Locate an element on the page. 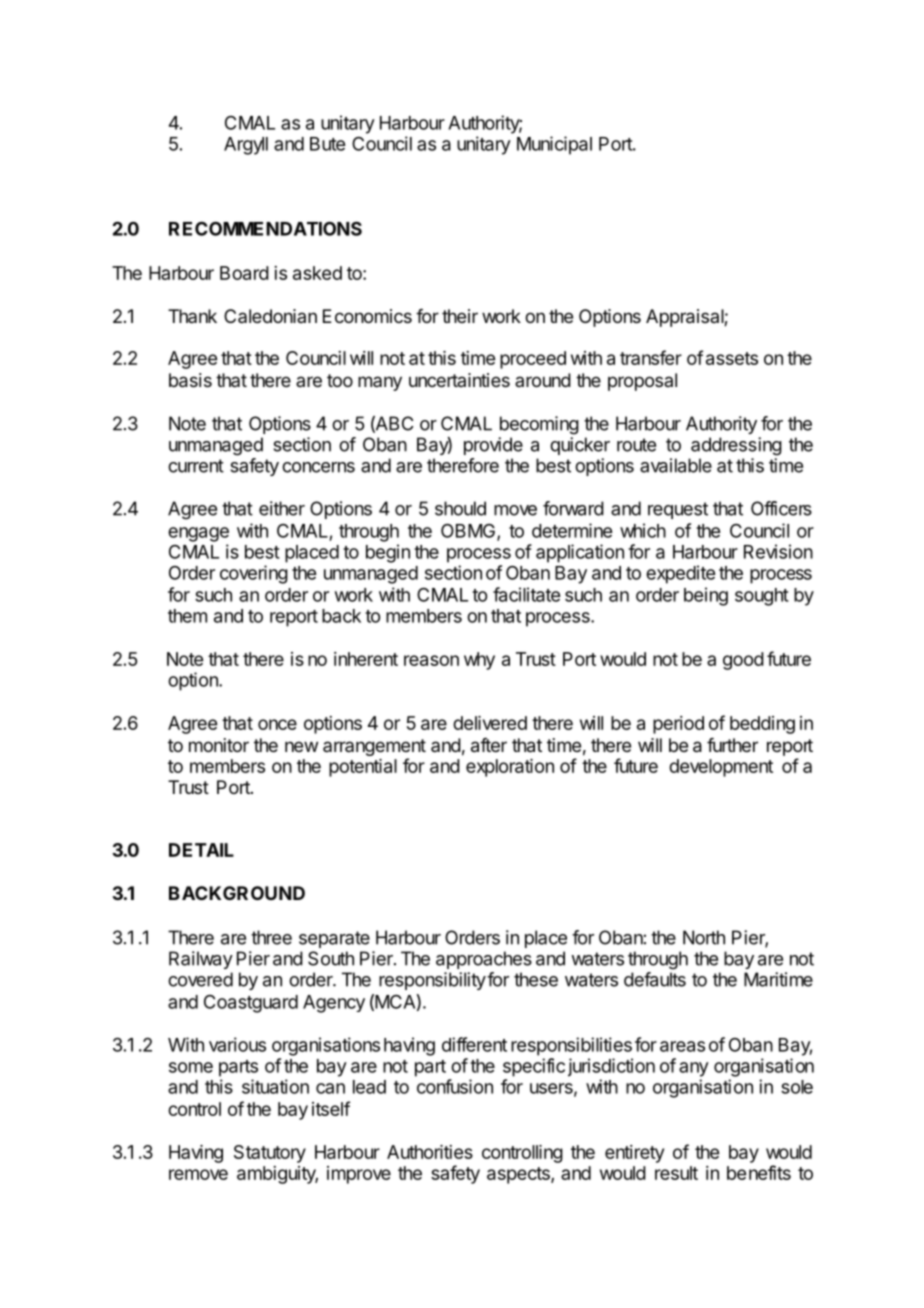 The height and width of the document is (1308, 924). them is located at coordinates (187, 616).
